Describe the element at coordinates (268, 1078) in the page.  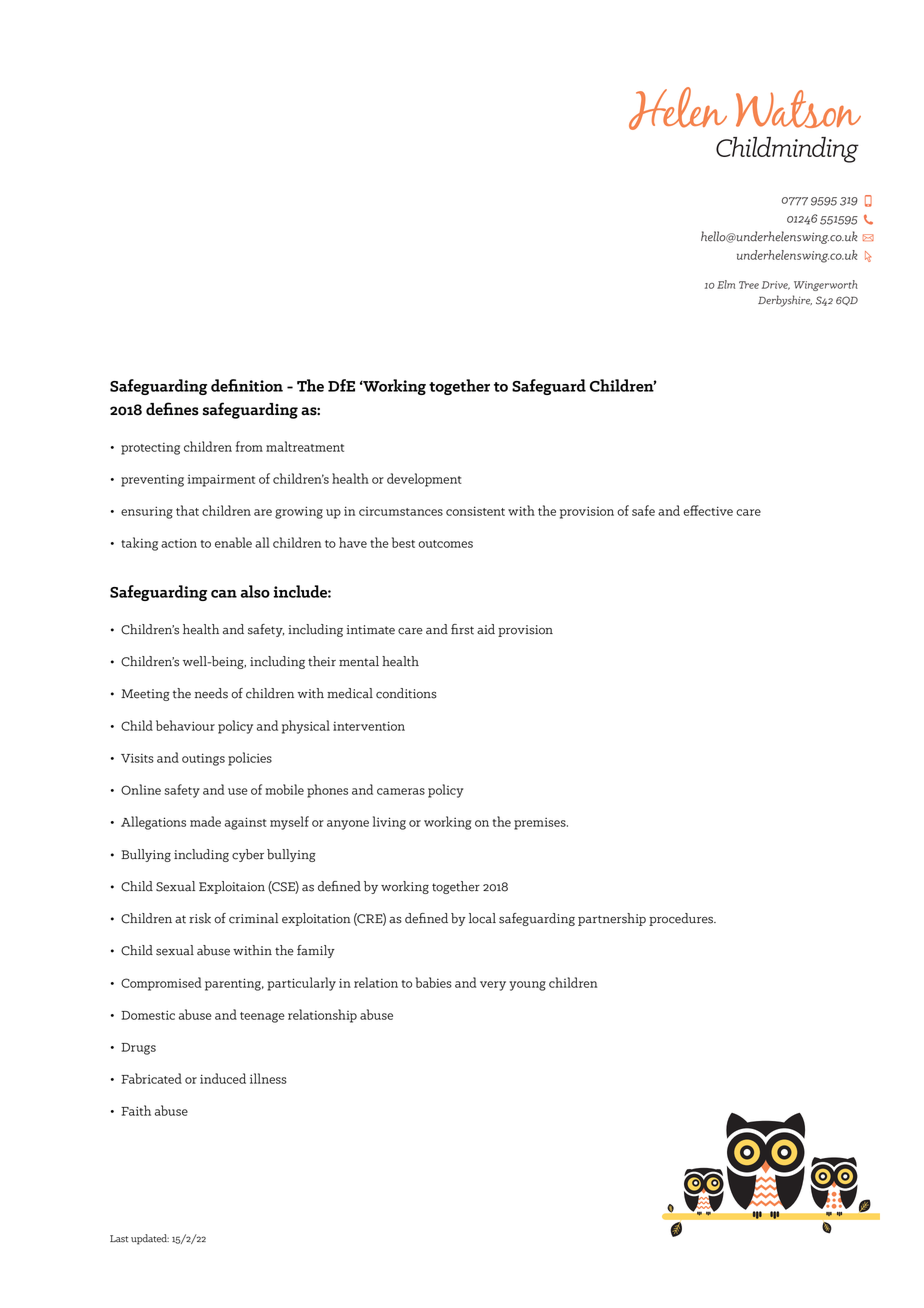
I see `illness` at that location.
